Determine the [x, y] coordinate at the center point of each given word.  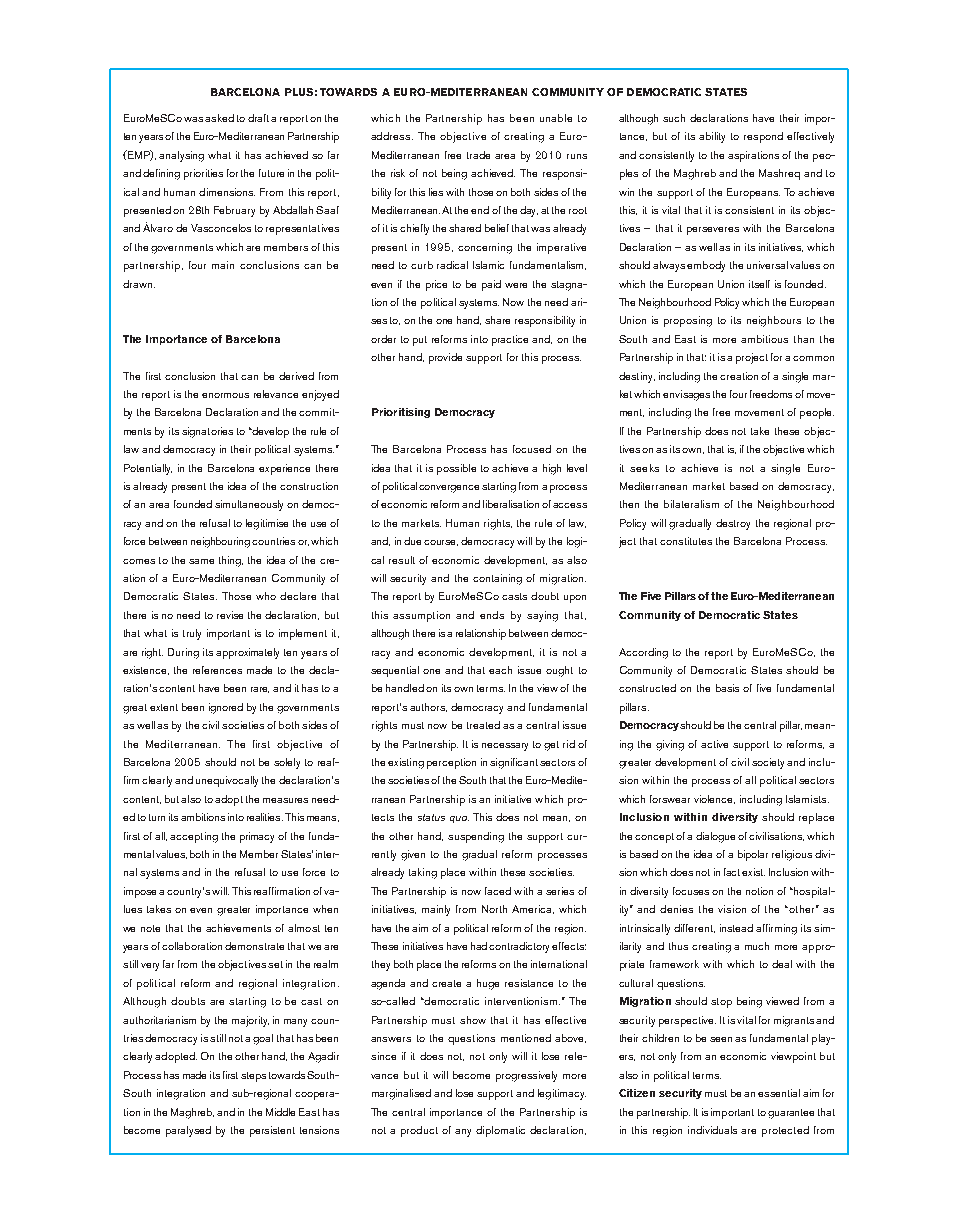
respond [763, 137]
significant [514, 763]
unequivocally [227, 781]
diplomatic [500, 1131]
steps [253, 1077]
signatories [207, 432]
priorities [203, 174]
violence [714, 799]
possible [456, 469]
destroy [733, 524]
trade [478, 155]
